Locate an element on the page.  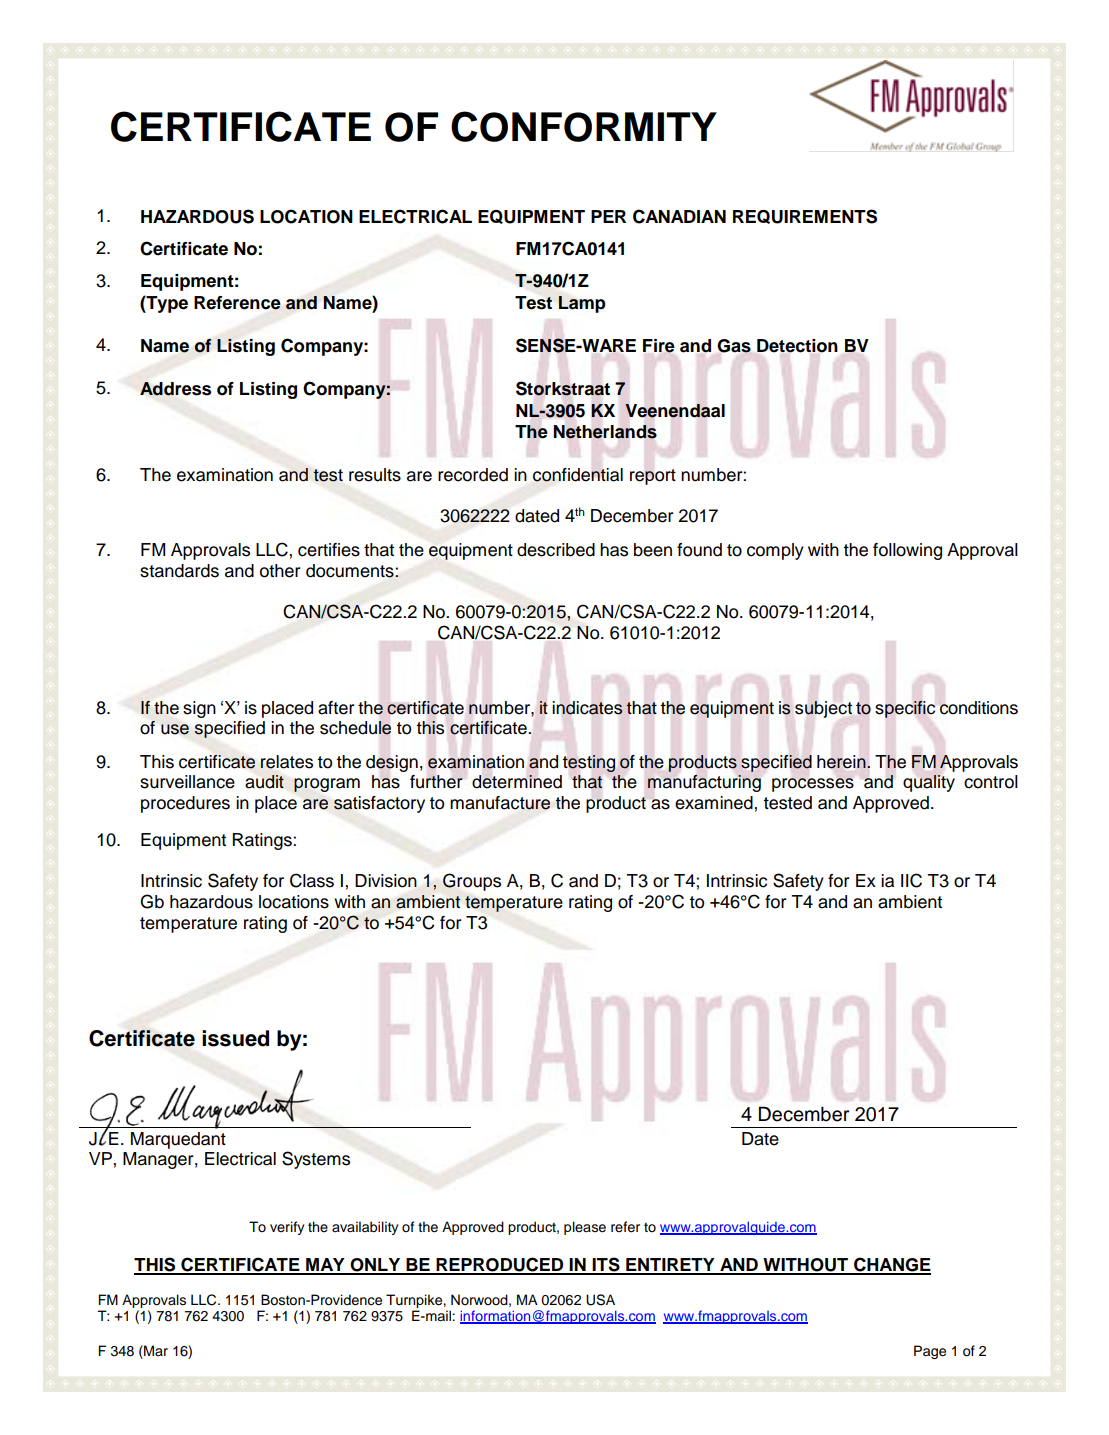
CANADIAN is located at coordinates (679, 216).
